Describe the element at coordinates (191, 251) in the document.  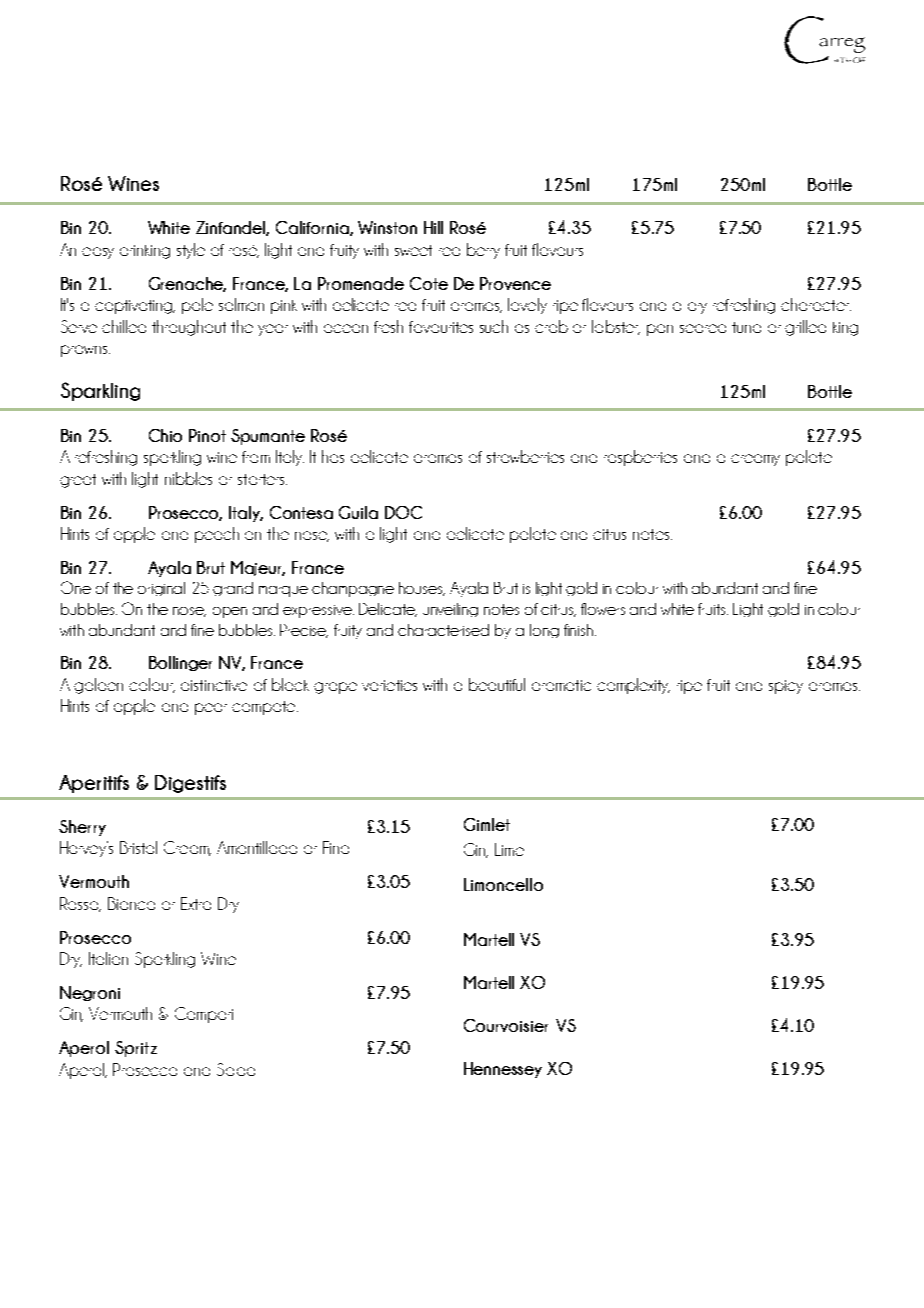
I see `style` at that location.
